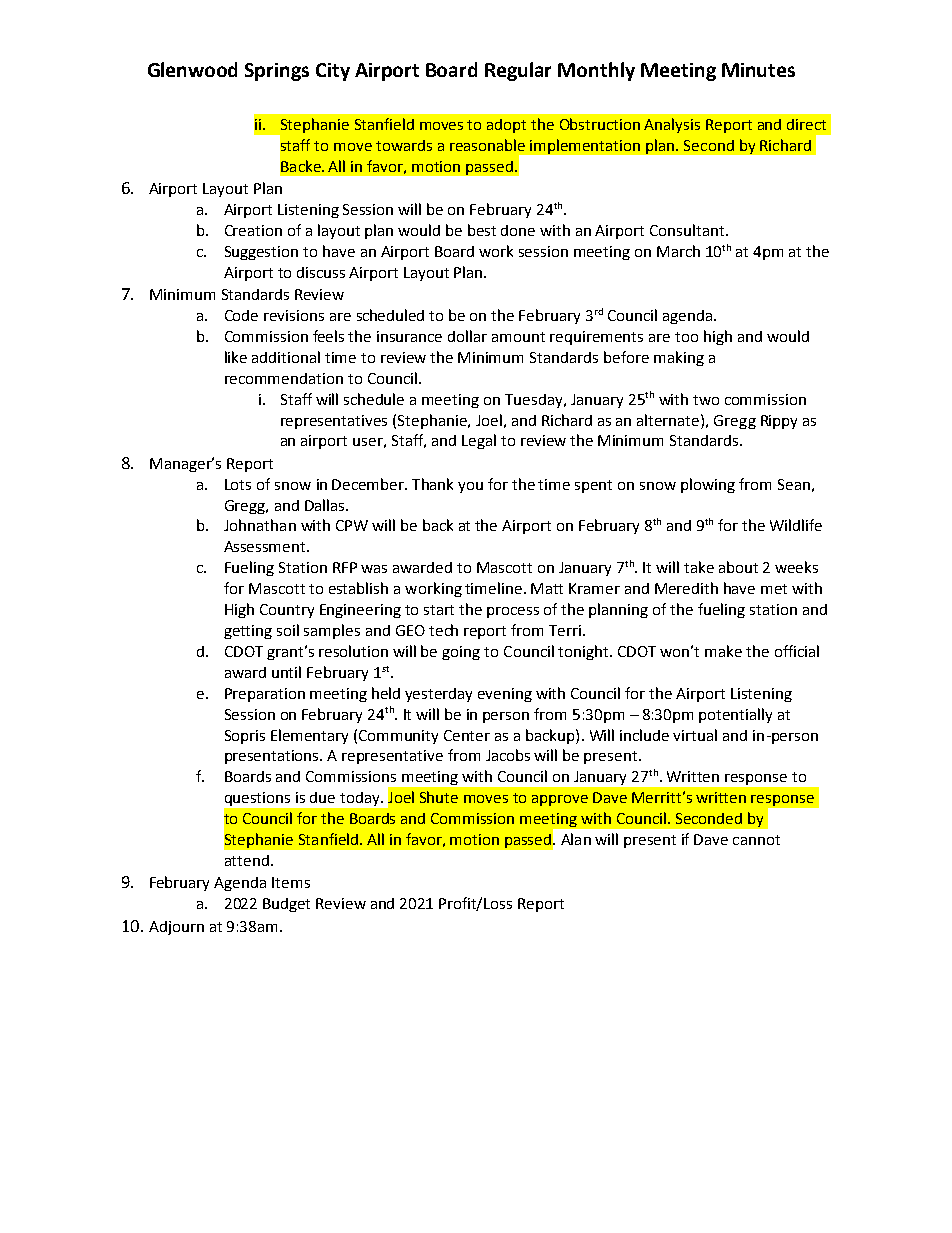  I want to click on until, so click(286, 672).
